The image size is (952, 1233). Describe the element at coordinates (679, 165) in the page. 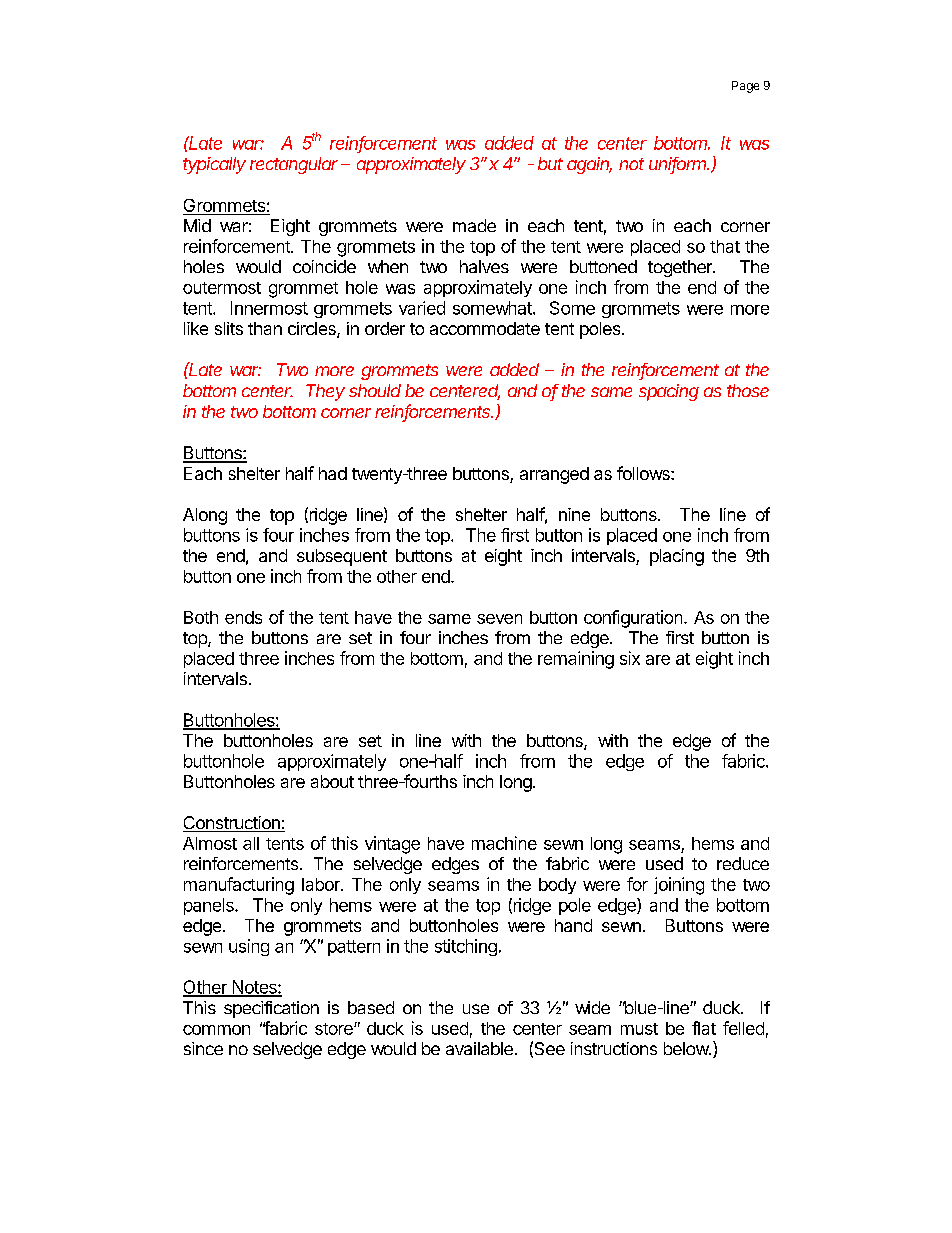

I see `uniform` at that location.
